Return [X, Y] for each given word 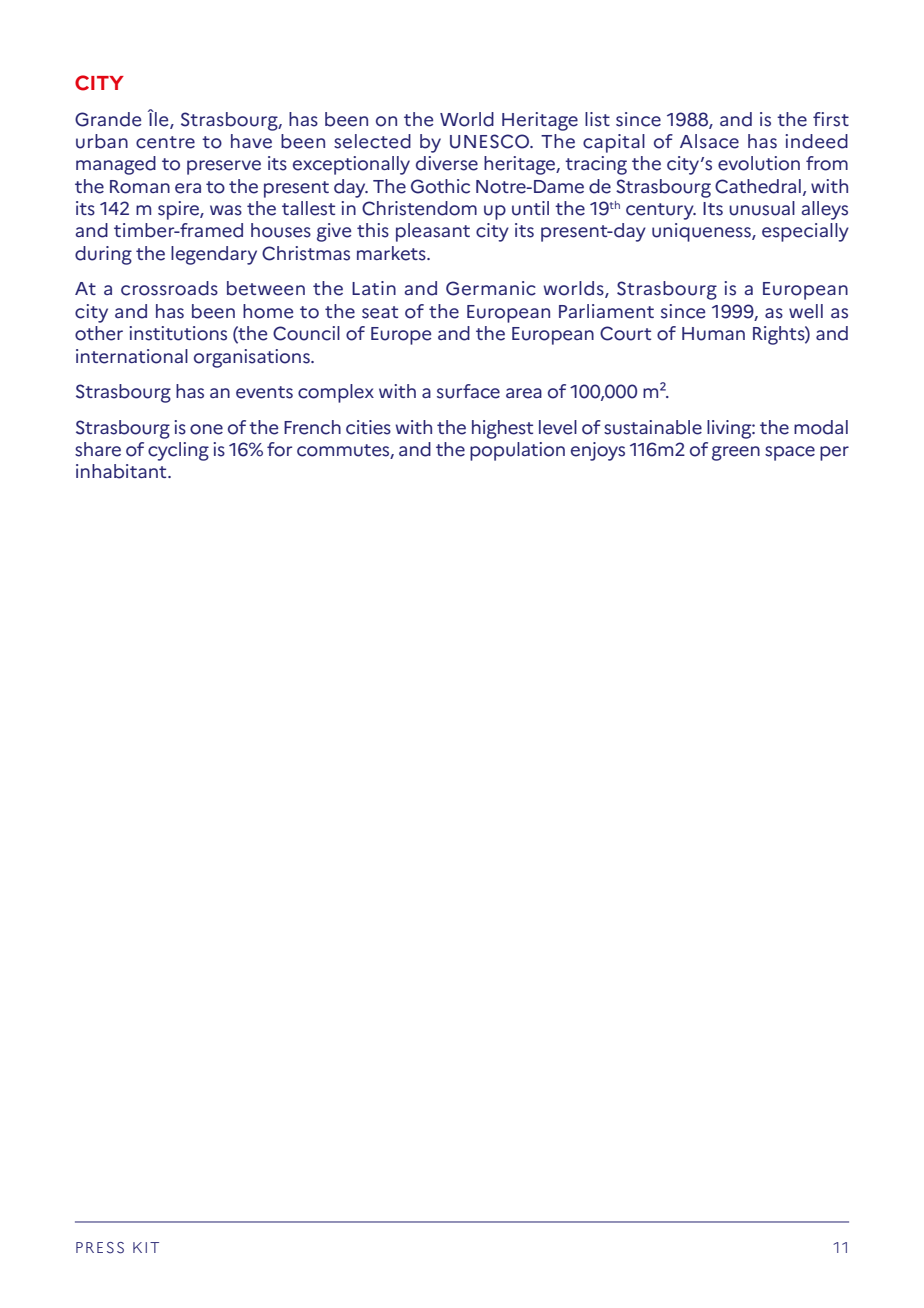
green [736, 453]
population [517, 451]
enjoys [598, 451]
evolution [759, 163]
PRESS [100, 1248]
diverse [447, 163]
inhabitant [122, 471]
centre [165, 142]
